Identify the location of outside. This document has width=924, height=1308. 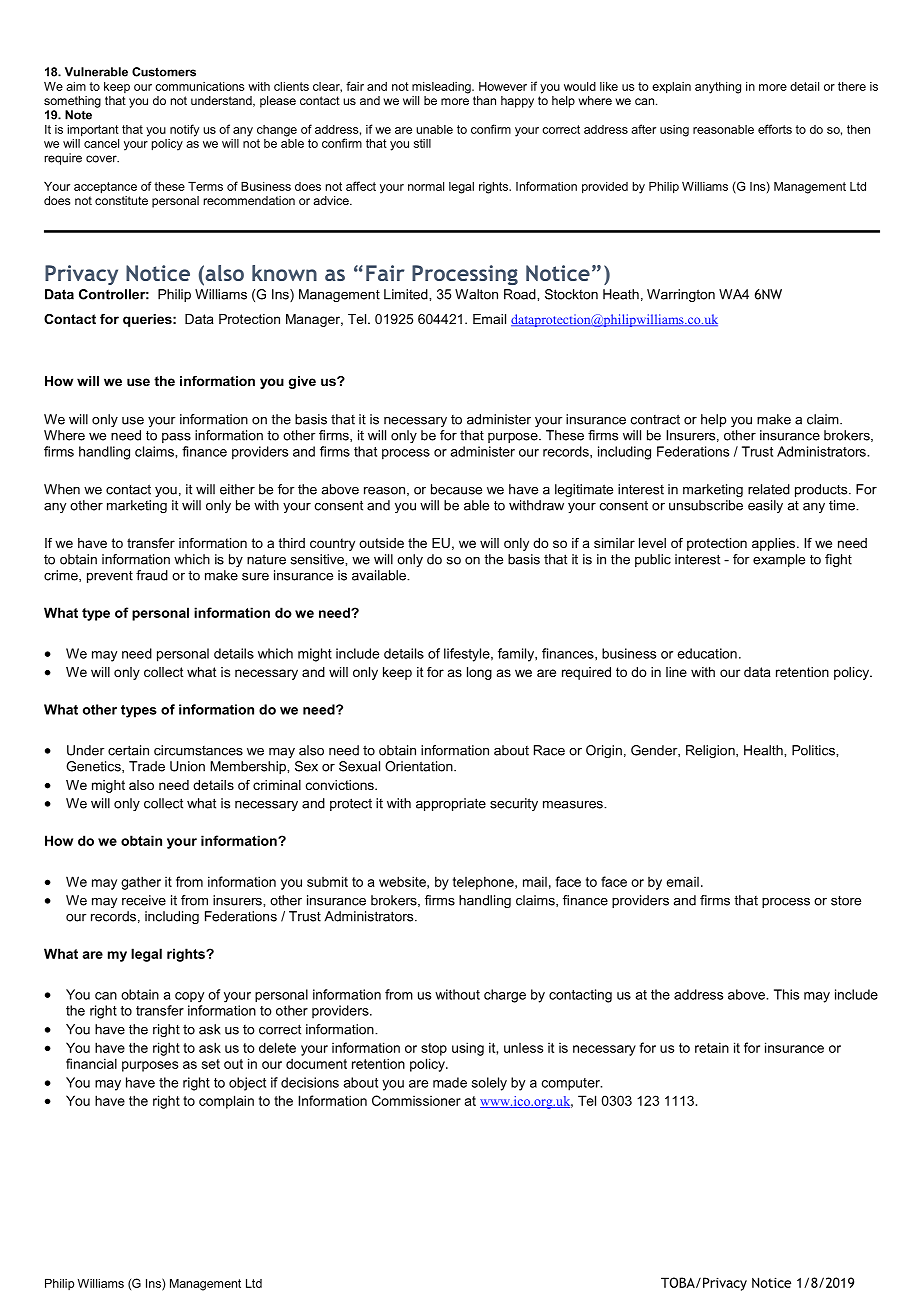
(381, 543).
